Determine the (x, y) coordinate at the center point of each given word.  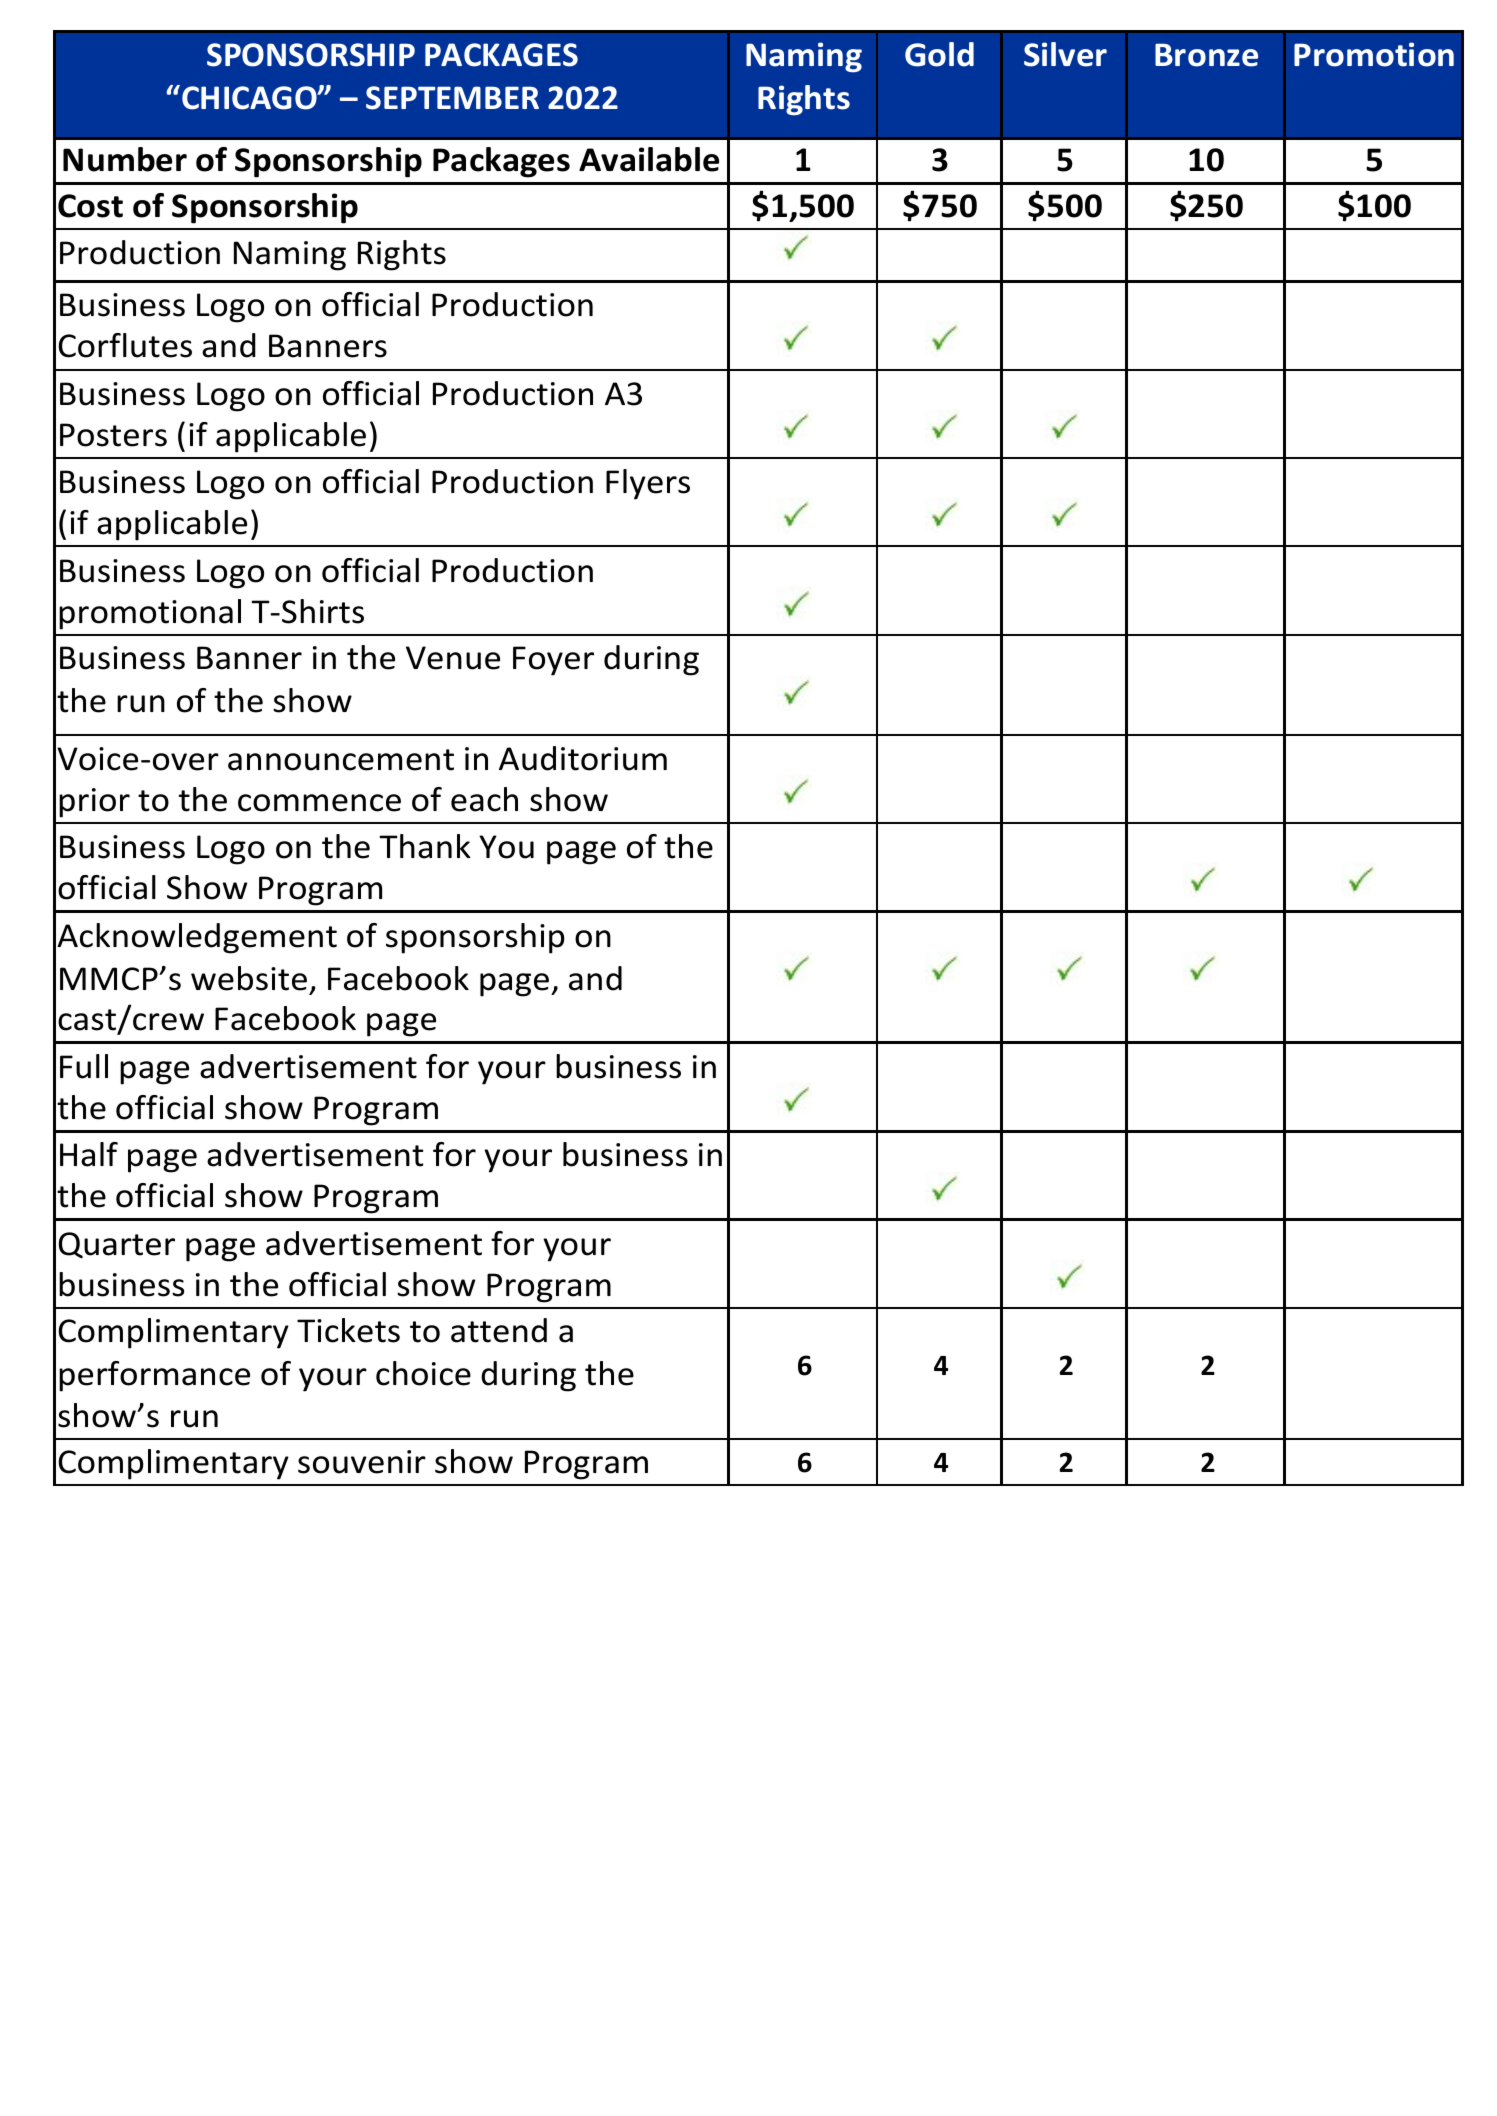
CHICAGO (250, 98)
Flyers (648, 484)
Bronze (1206, 55)
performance (154, 1376)
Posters (113, 435)
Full (84, 1066)
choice (423, 1373)
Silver (1065, 54)
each (484, 799)
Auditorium (583, 758)
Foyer (553, 661)
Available (649, 159)
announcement (341, 760)
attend (499, 1330)
